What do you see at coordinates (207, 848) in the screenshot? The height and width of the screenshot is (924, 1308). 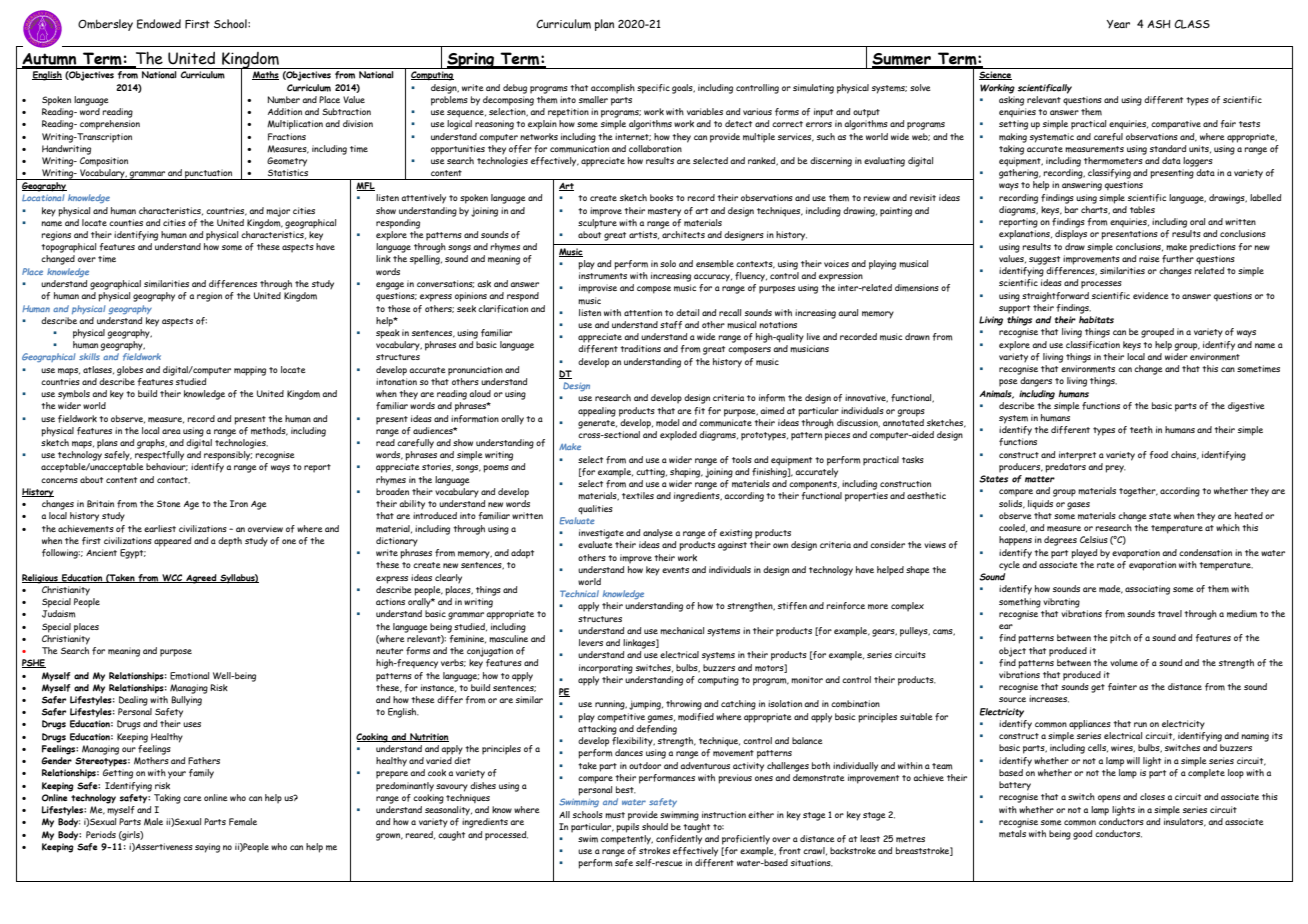 I see `saying` at bounding box center [207, 848].
